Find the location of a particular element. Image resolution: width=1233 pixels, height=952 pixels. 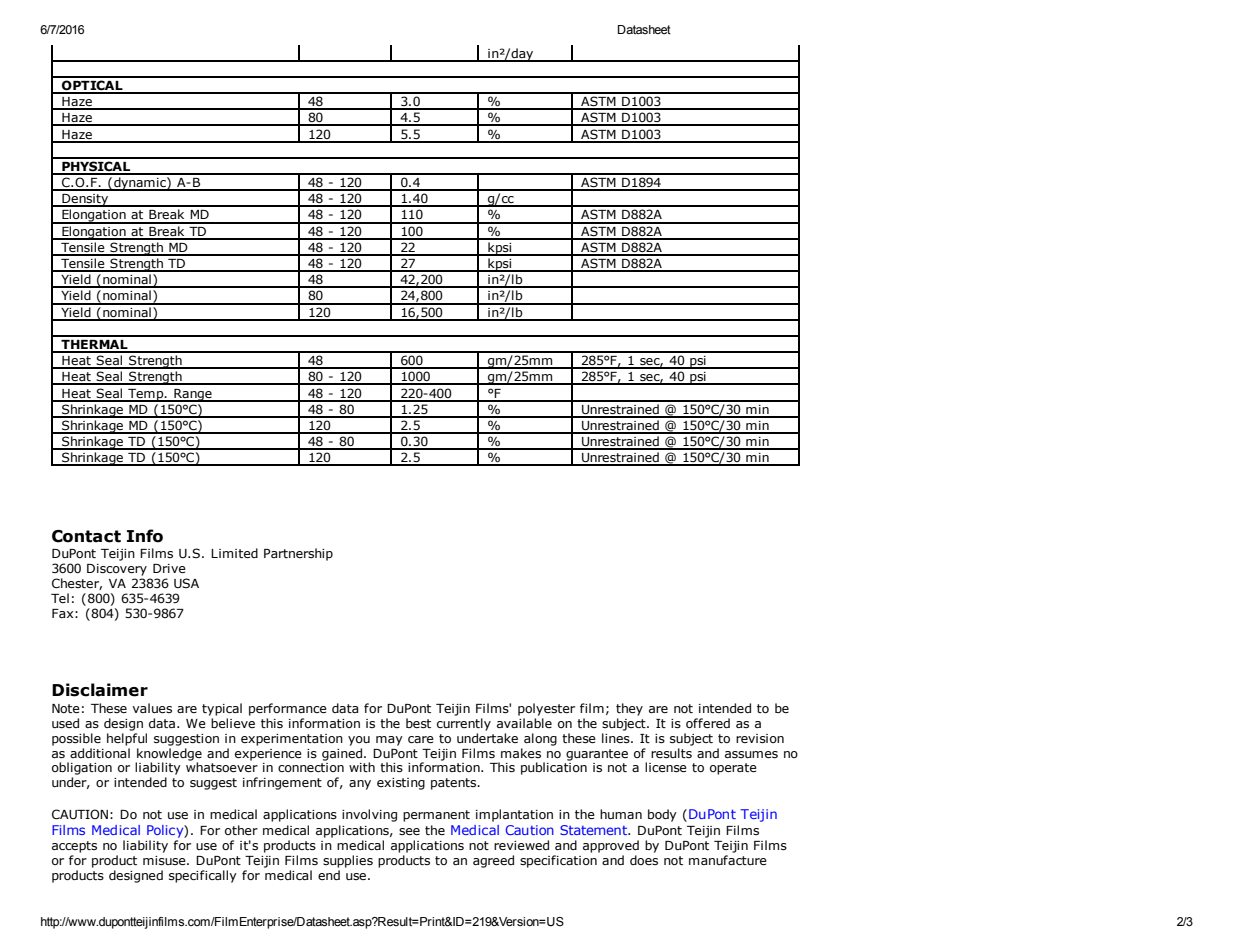

they is located at coordinates (629, 709).
